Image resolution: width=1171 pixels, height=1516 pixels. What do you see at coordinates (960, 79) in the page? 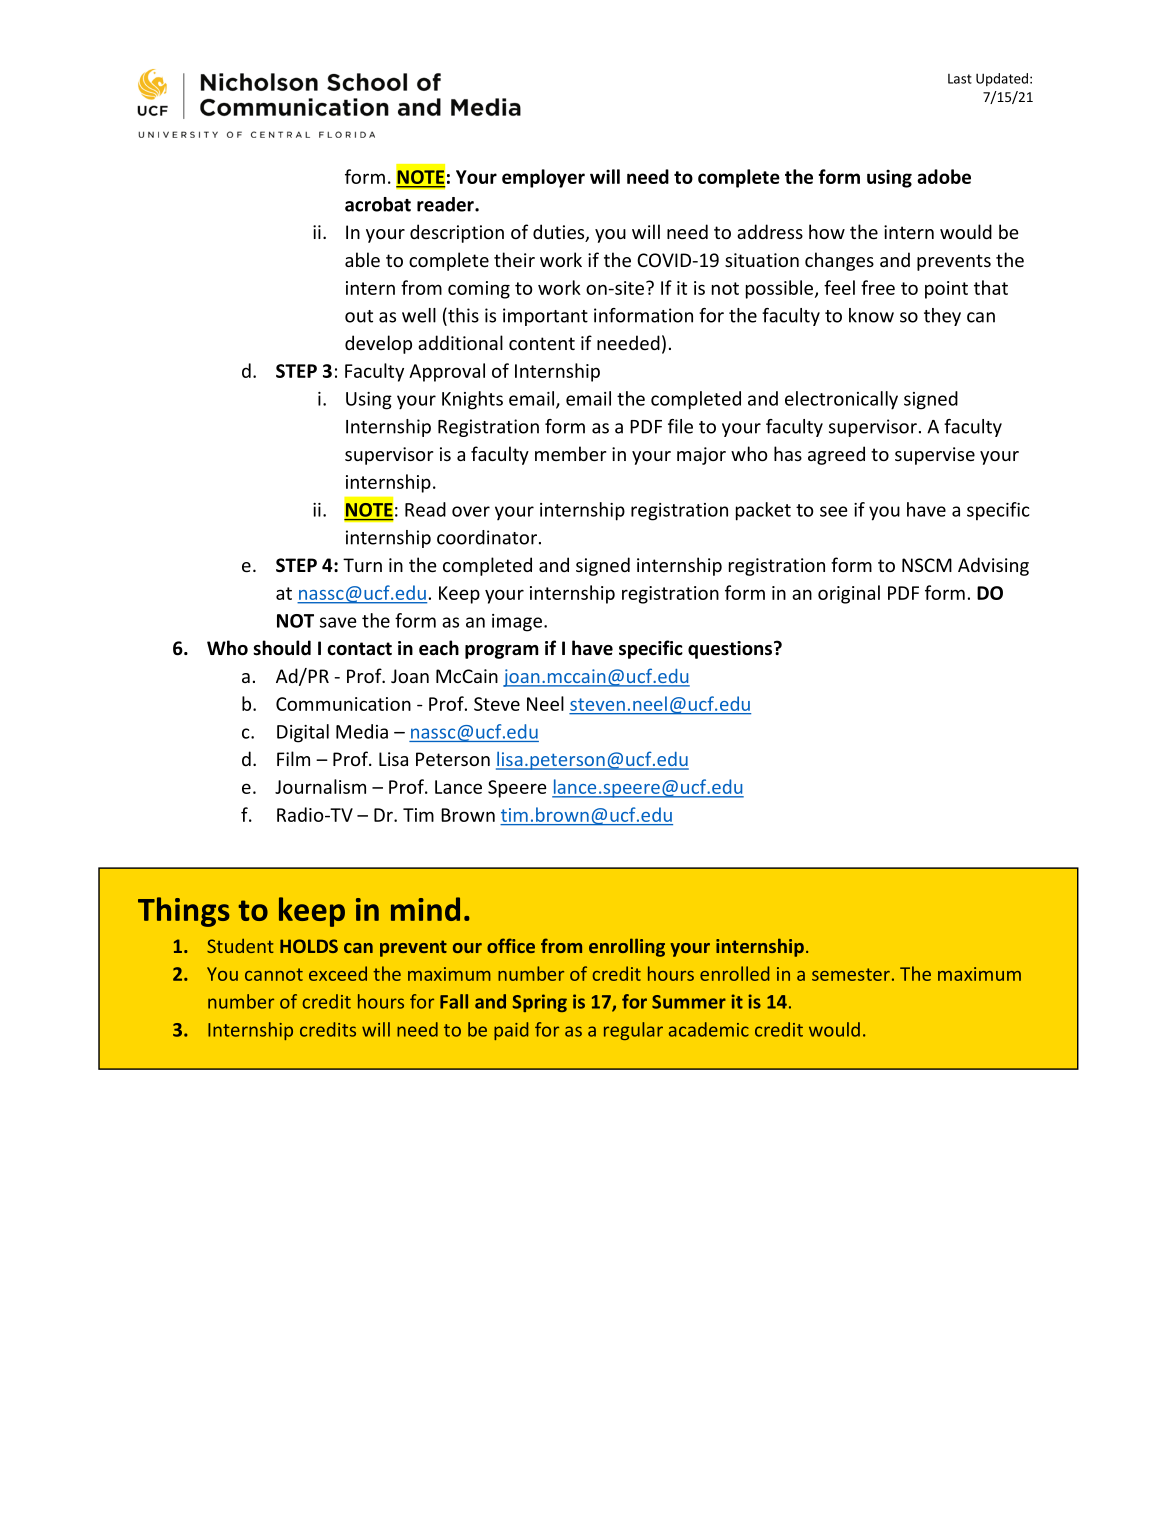
I see `Last` at bounding box center [960, 79].
